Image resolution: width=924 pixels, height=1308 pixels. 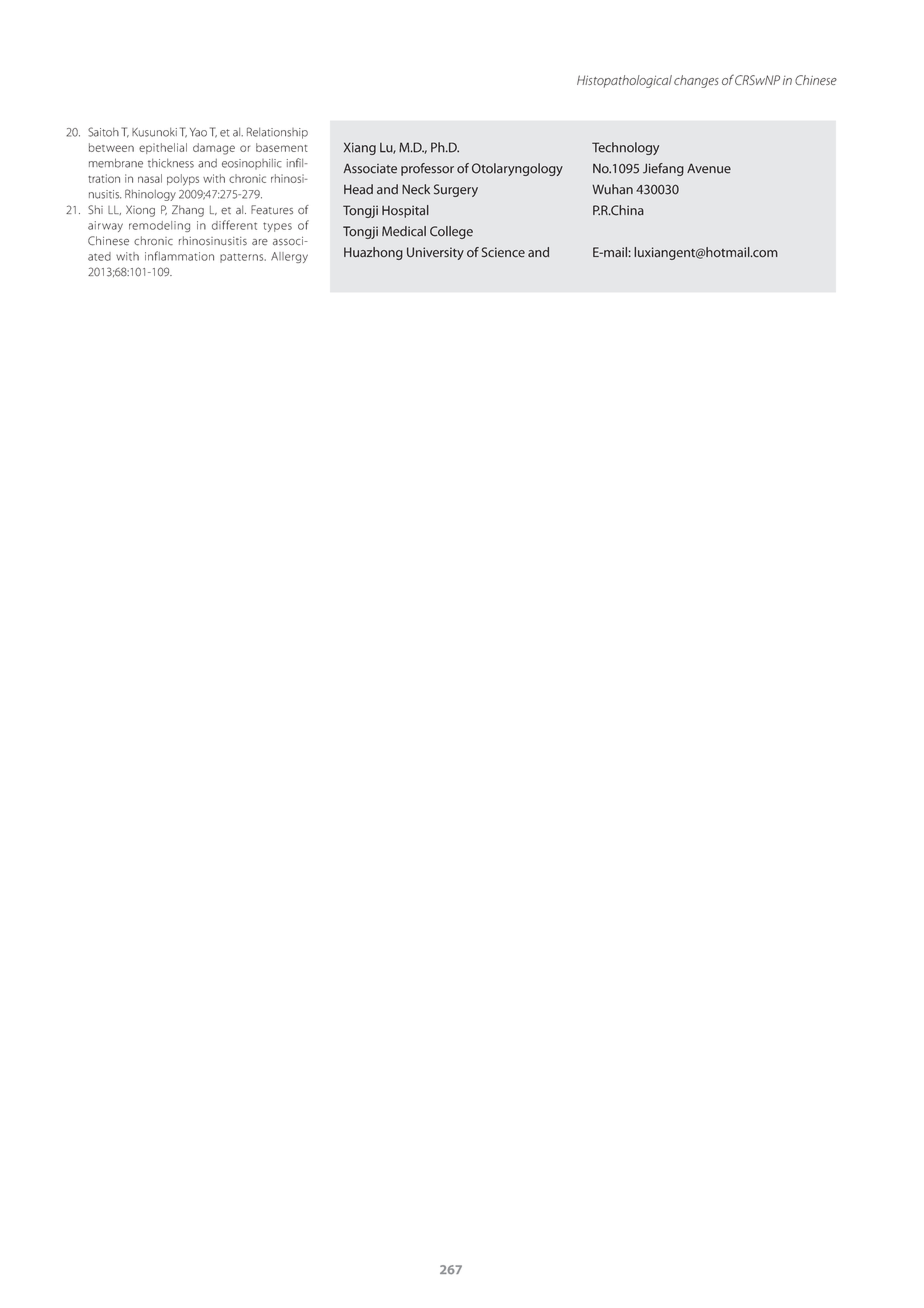 What do you see at coordinates (612, 189) in the document?
I see `Wuhan` at bounding box center [612, 189].
